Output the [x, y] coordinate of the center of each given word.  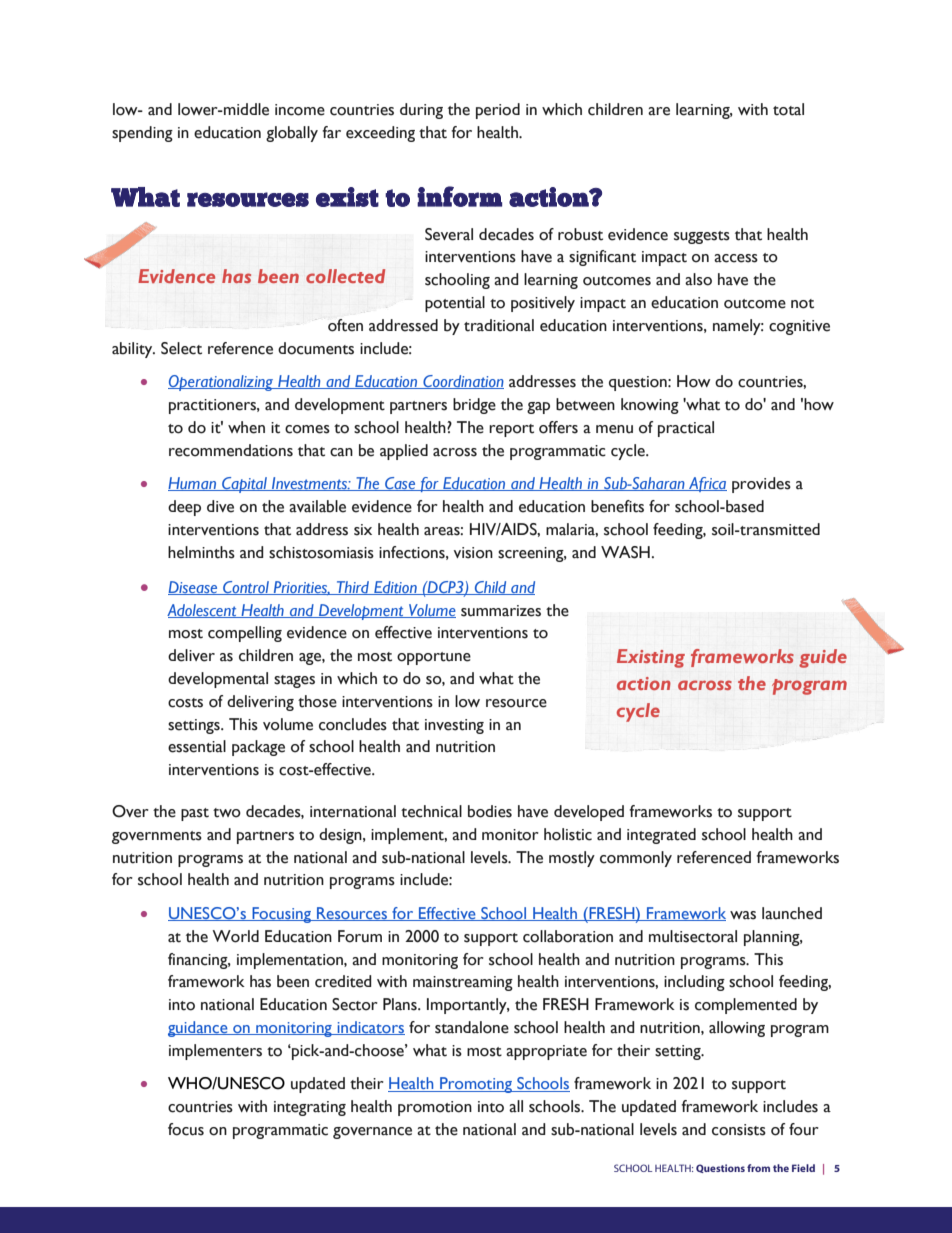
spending [142, 134]
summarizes [501, 611]
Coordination [462, 382]
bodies [490, 811]
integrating [310, 1108]
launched [792, 913]
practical [686, 429]
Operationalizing [222, 383]
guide [823, 658]
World [235, 936]
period [498, 111]
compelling [245, 634]
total [788, 109]
